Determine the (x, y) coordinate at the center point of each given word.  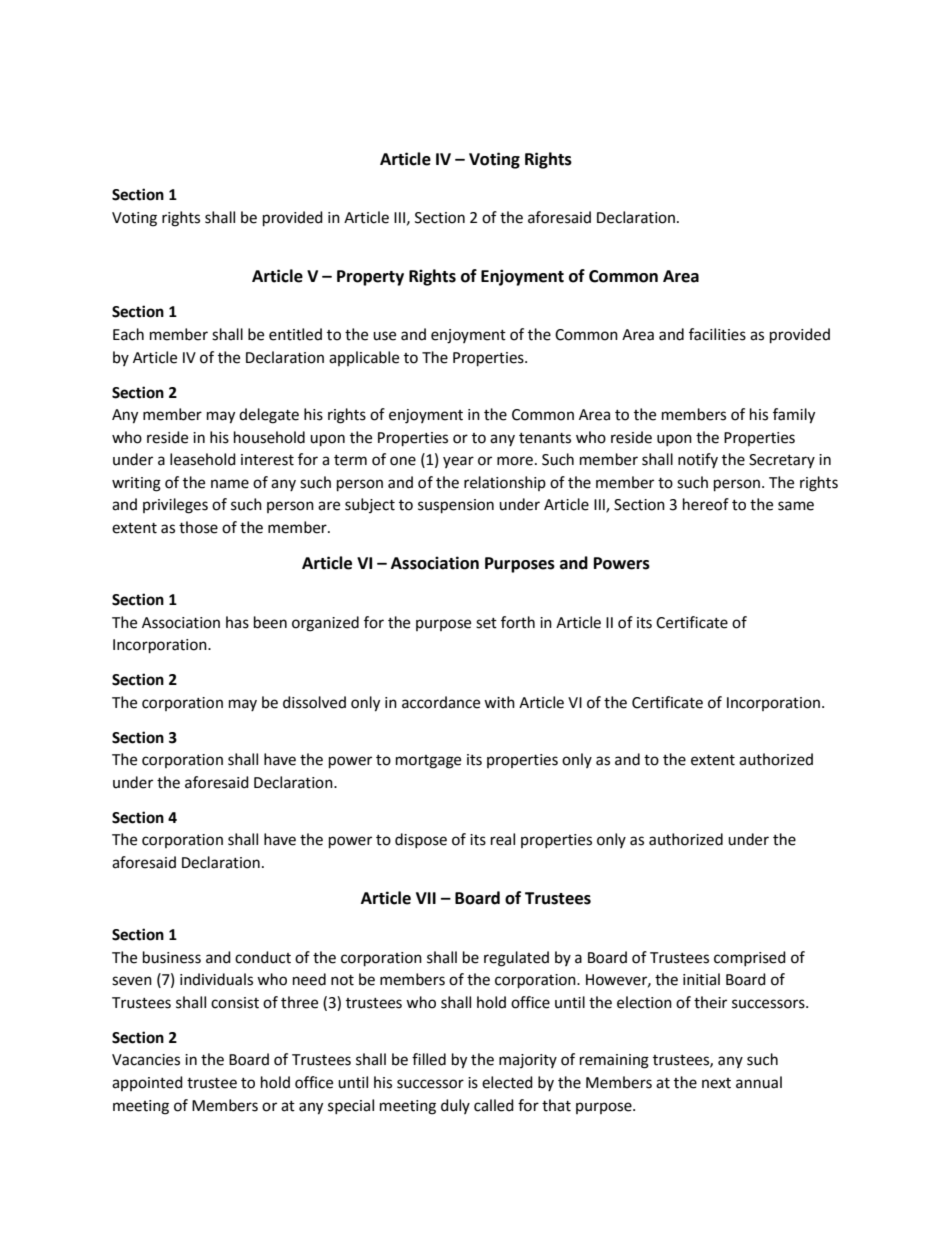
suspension (456, 506)
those (198, 527)
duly (455, 1106)
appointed (147, 1083)
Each (128, 334)
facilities (717, 334)
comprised (750, 958)
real (503, 839)
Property (370, 278)
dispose (421, 840)
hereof (706, 504)
